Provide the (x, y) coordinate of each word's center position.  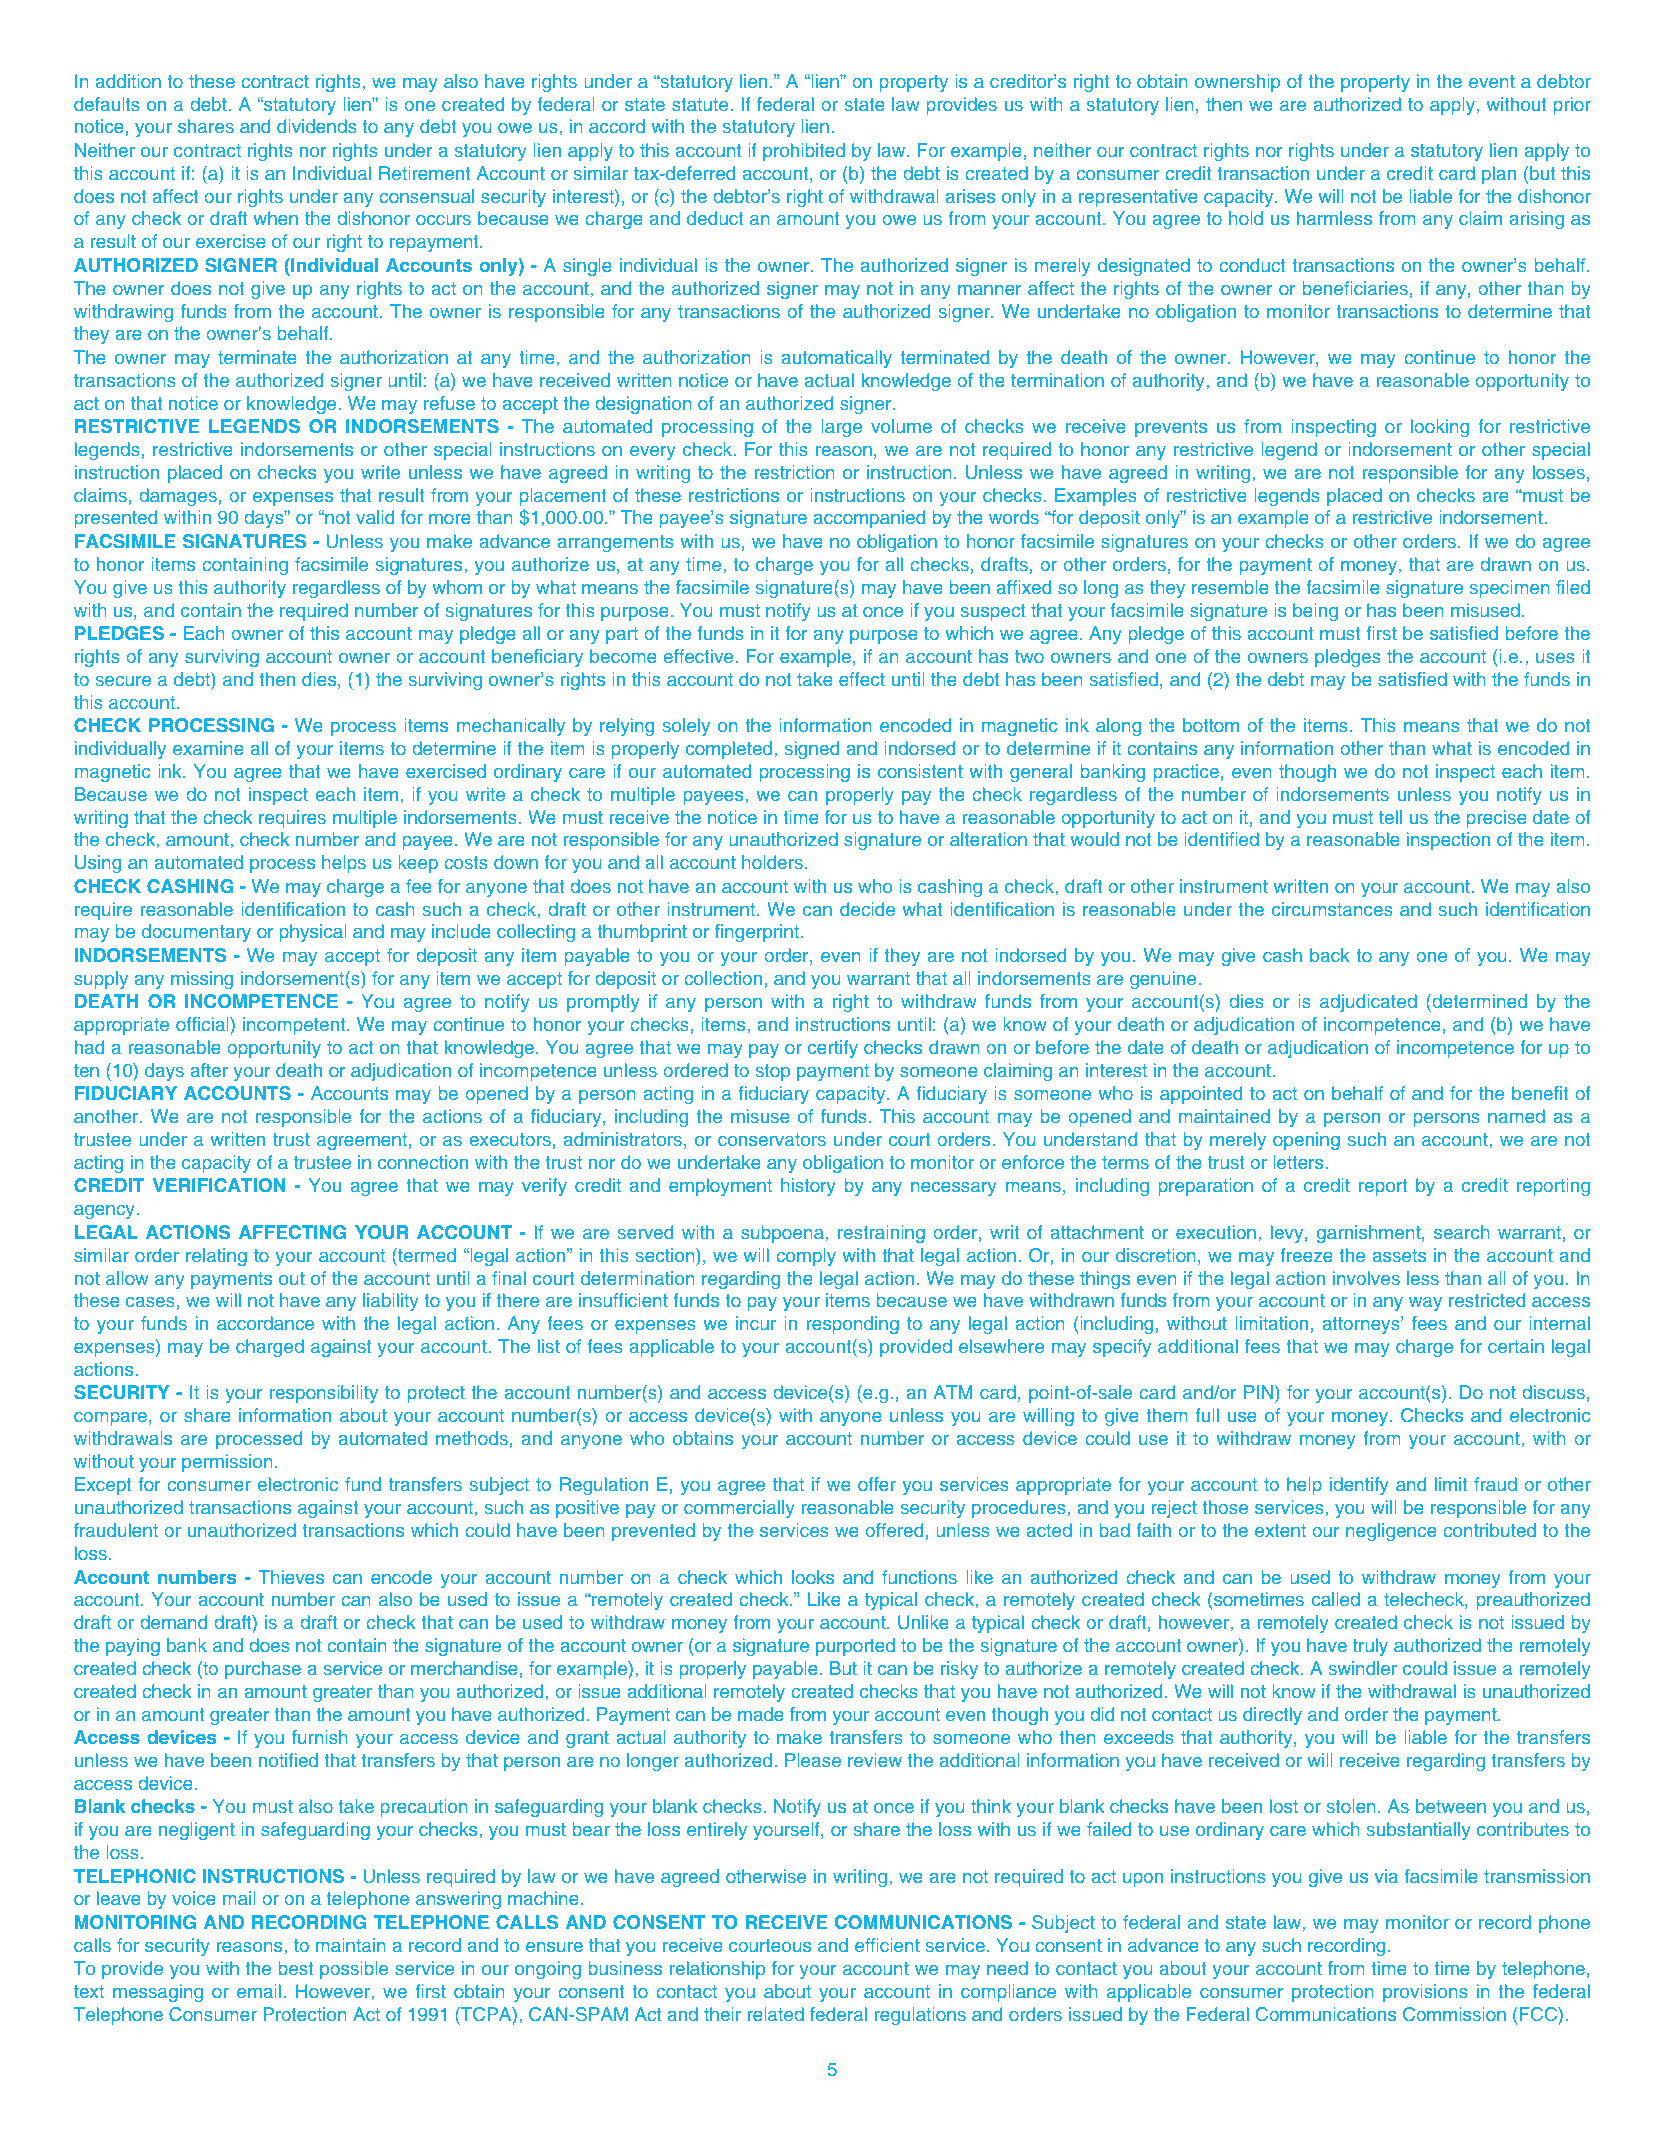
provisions (1425, 1993)
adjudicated (1368, 1003)
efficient (887, 1945)
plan (1499, 175)
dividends (316, 126)
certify (833, 1049)
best (296, 1968)
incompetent (294, 1026)
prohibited (804, 152)
